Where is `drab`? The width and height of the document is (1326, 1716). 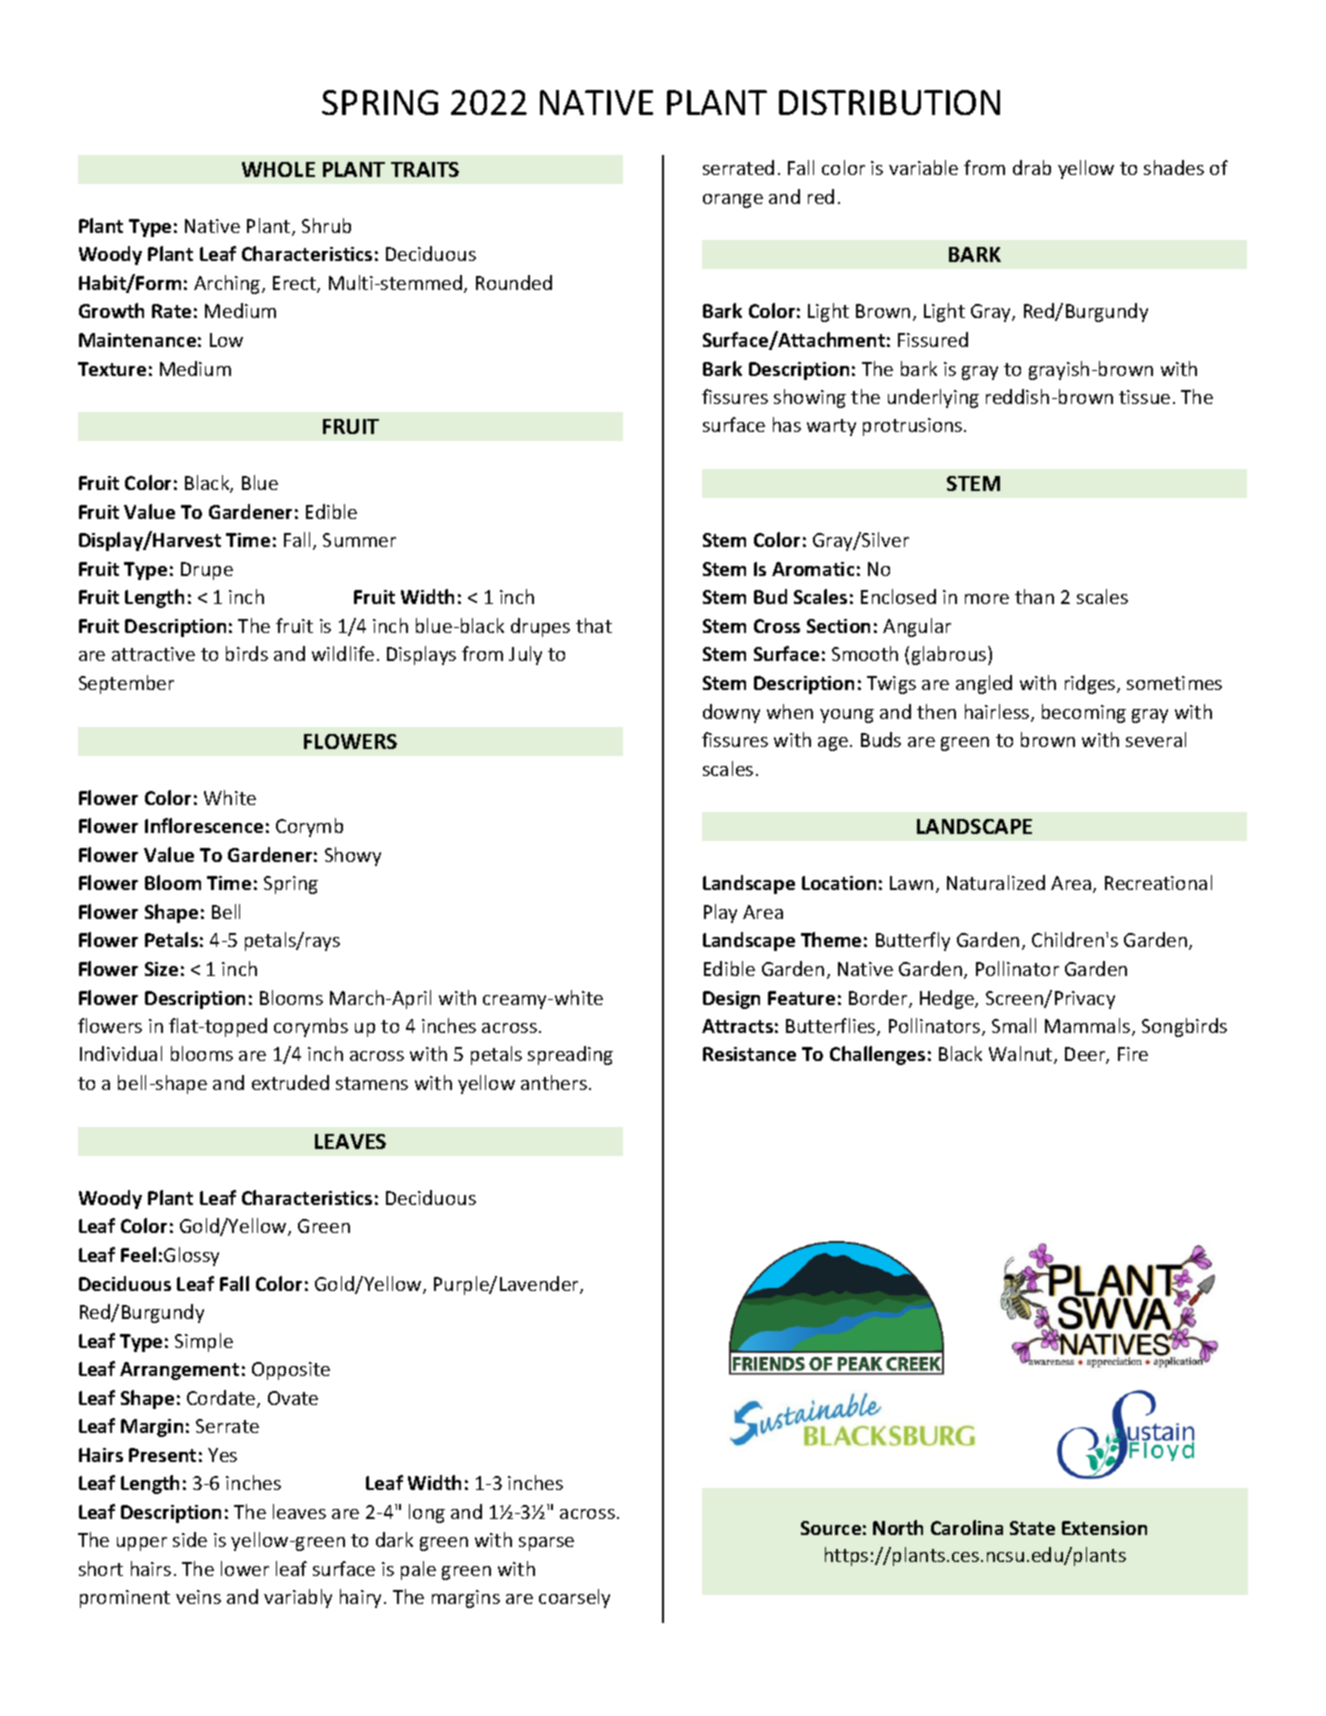
drab is located at coordinates (1032, 167).
